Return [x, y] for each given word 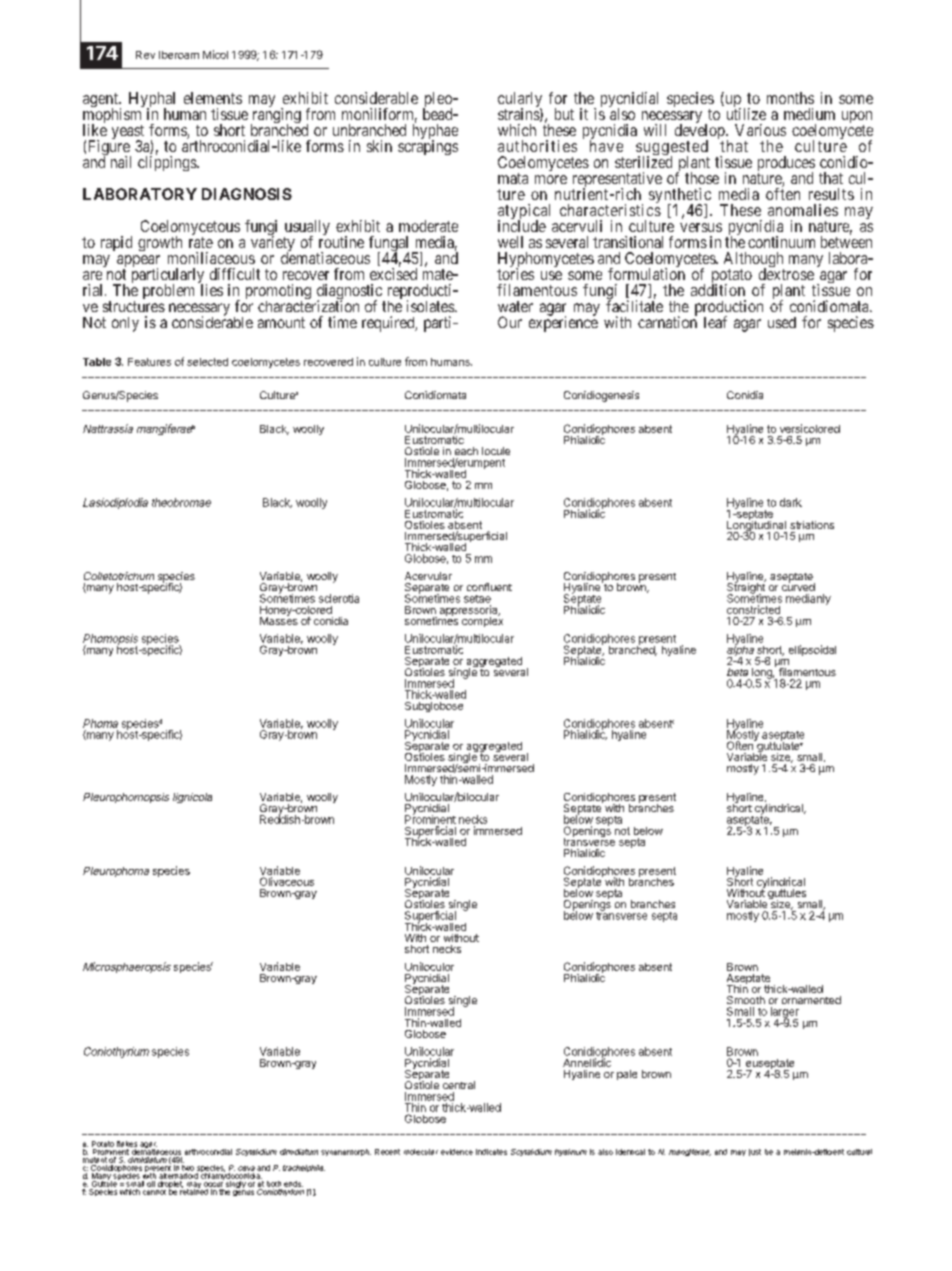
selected [207, 362]
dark [791, 502]
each [466, 451]
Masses [279, 619]
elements [213, 98]
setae [477, 599]
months [790, 98]
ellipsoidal [812, 650]
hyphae [435, 133]
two [188, 1168]
